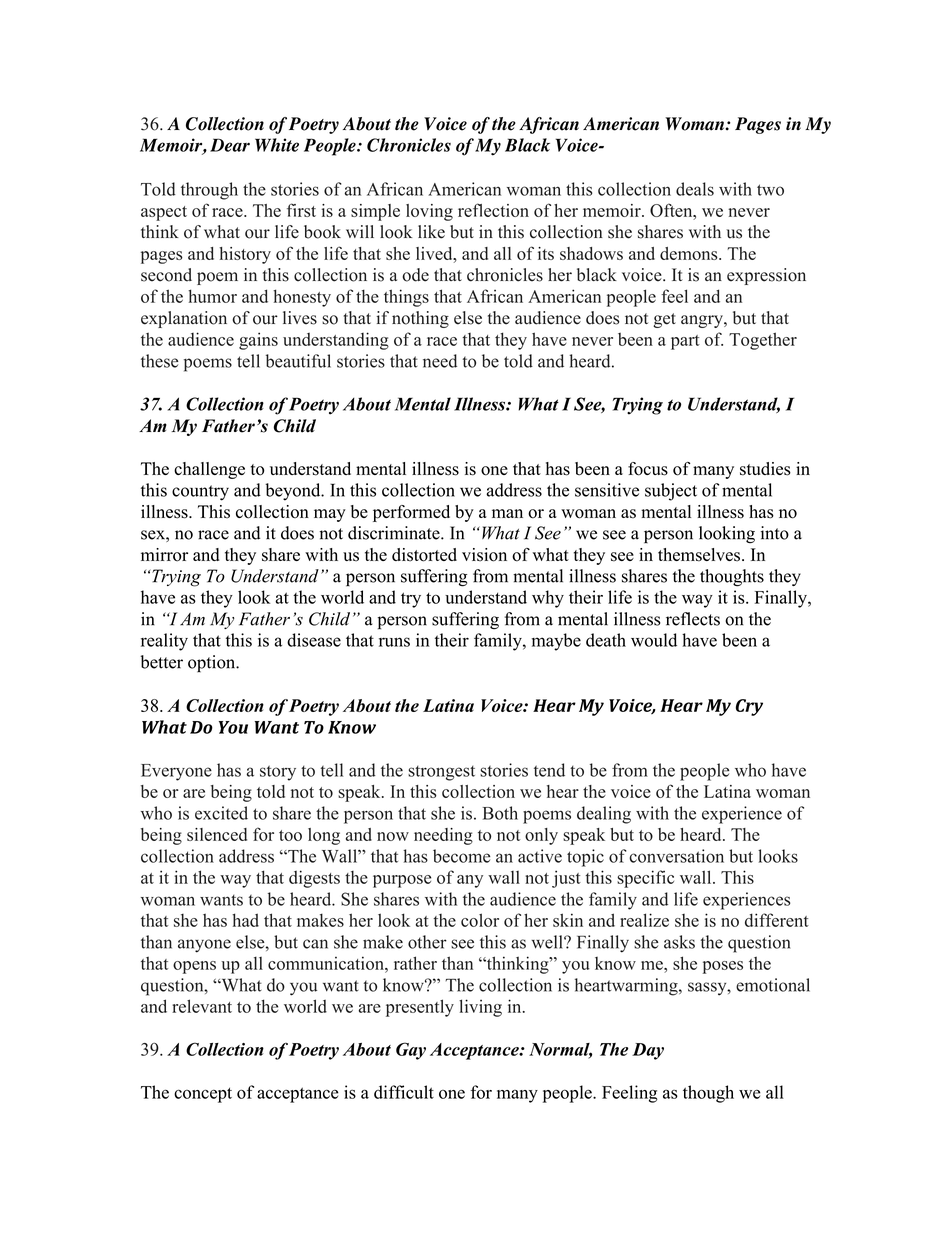  I want to click on reflects, so click(693, 619).
